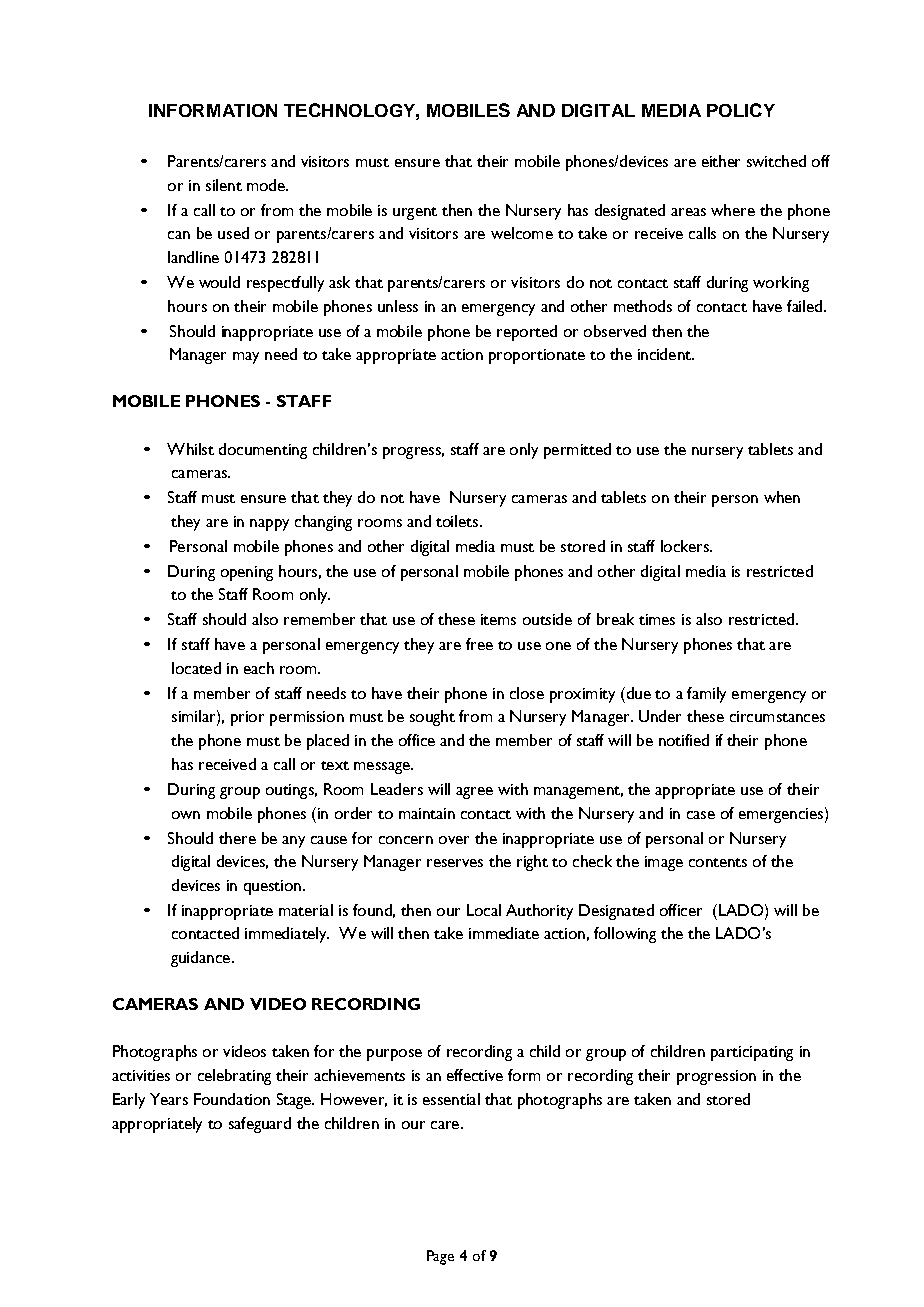  I want to click on nappy, so click(269, 525).
